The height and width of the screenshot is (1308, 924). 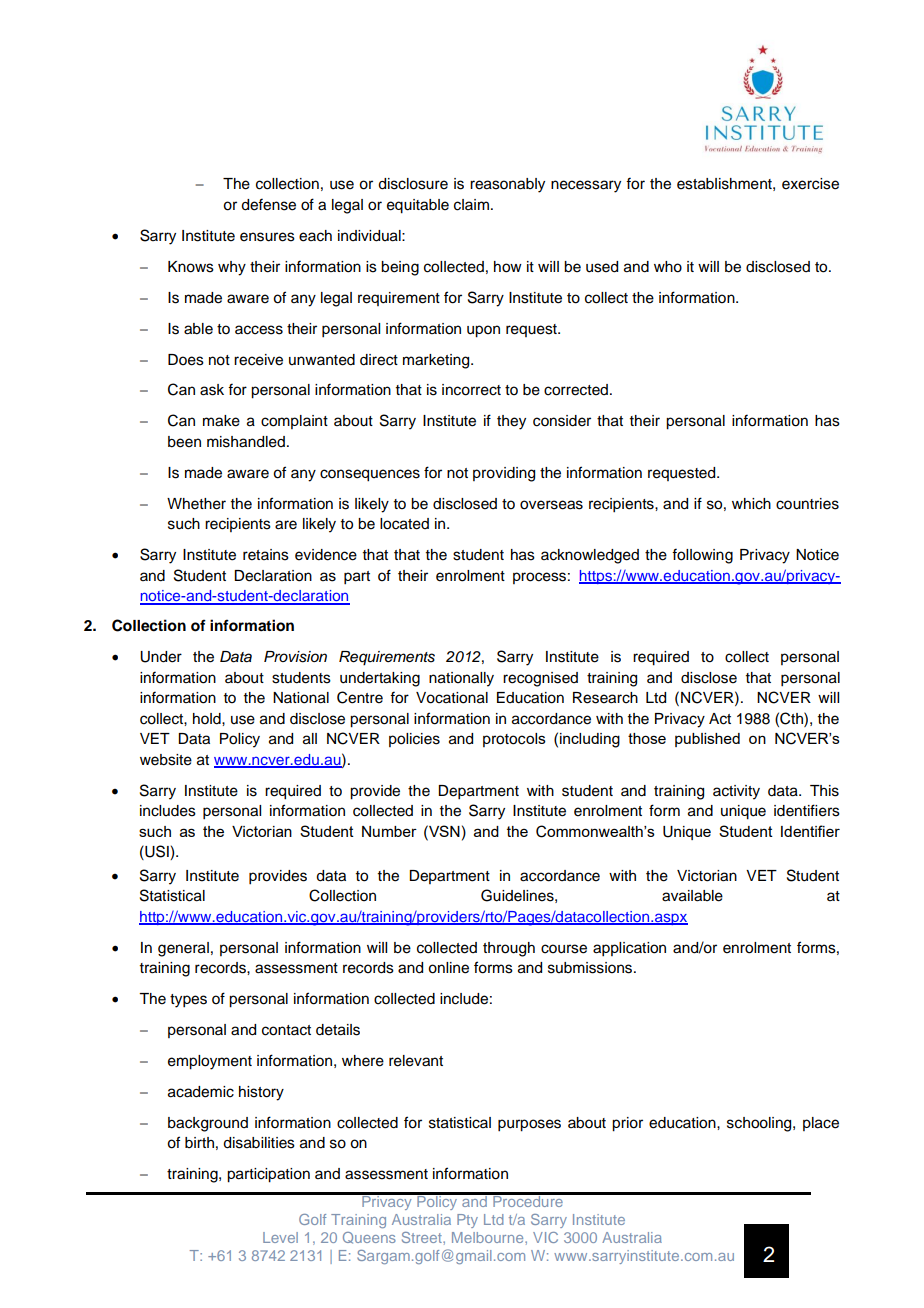 I want to click on claim, so click(x=471, y=205).
